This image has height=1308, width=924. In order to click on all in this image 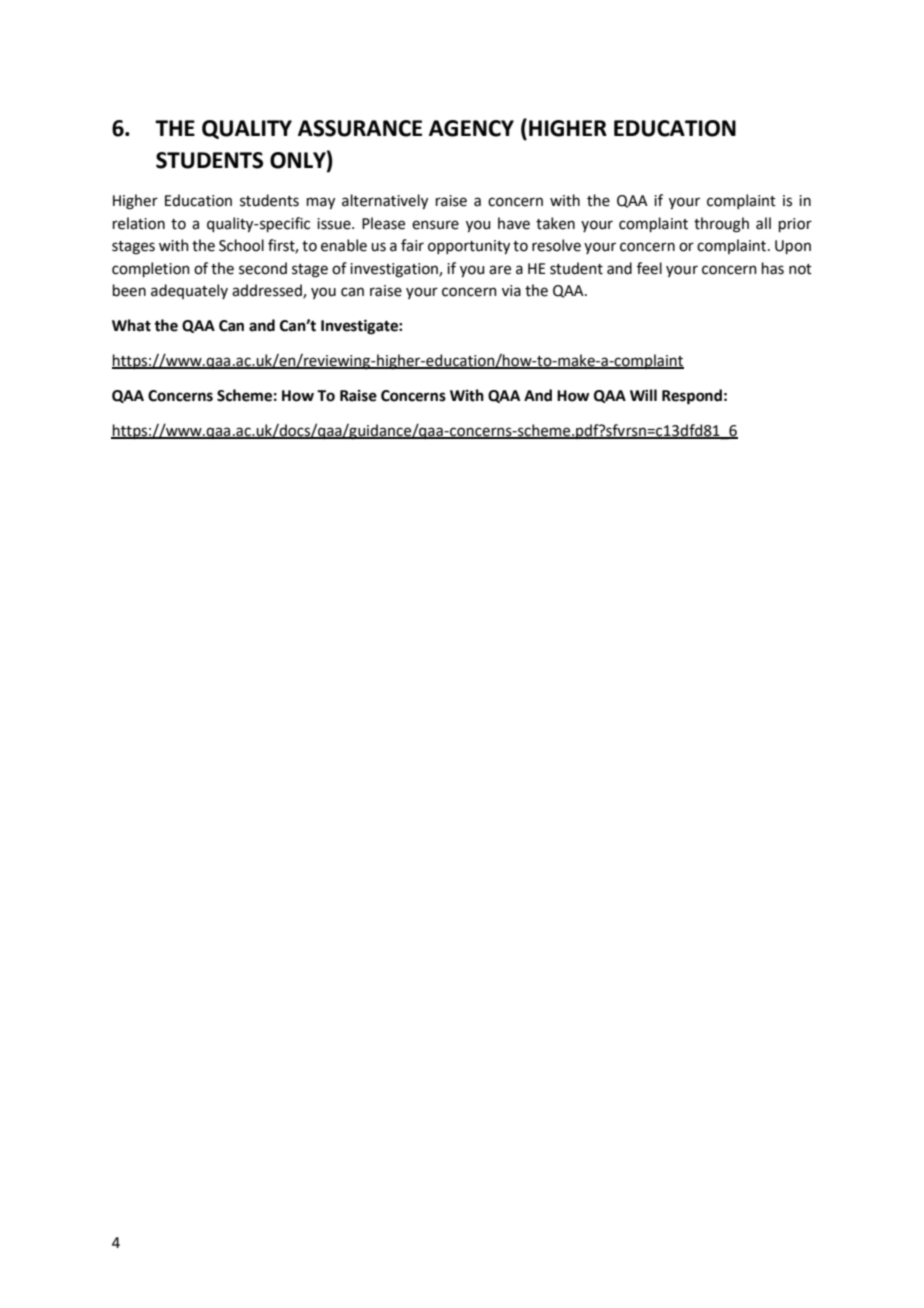, I will do `click(763, 223)`.
